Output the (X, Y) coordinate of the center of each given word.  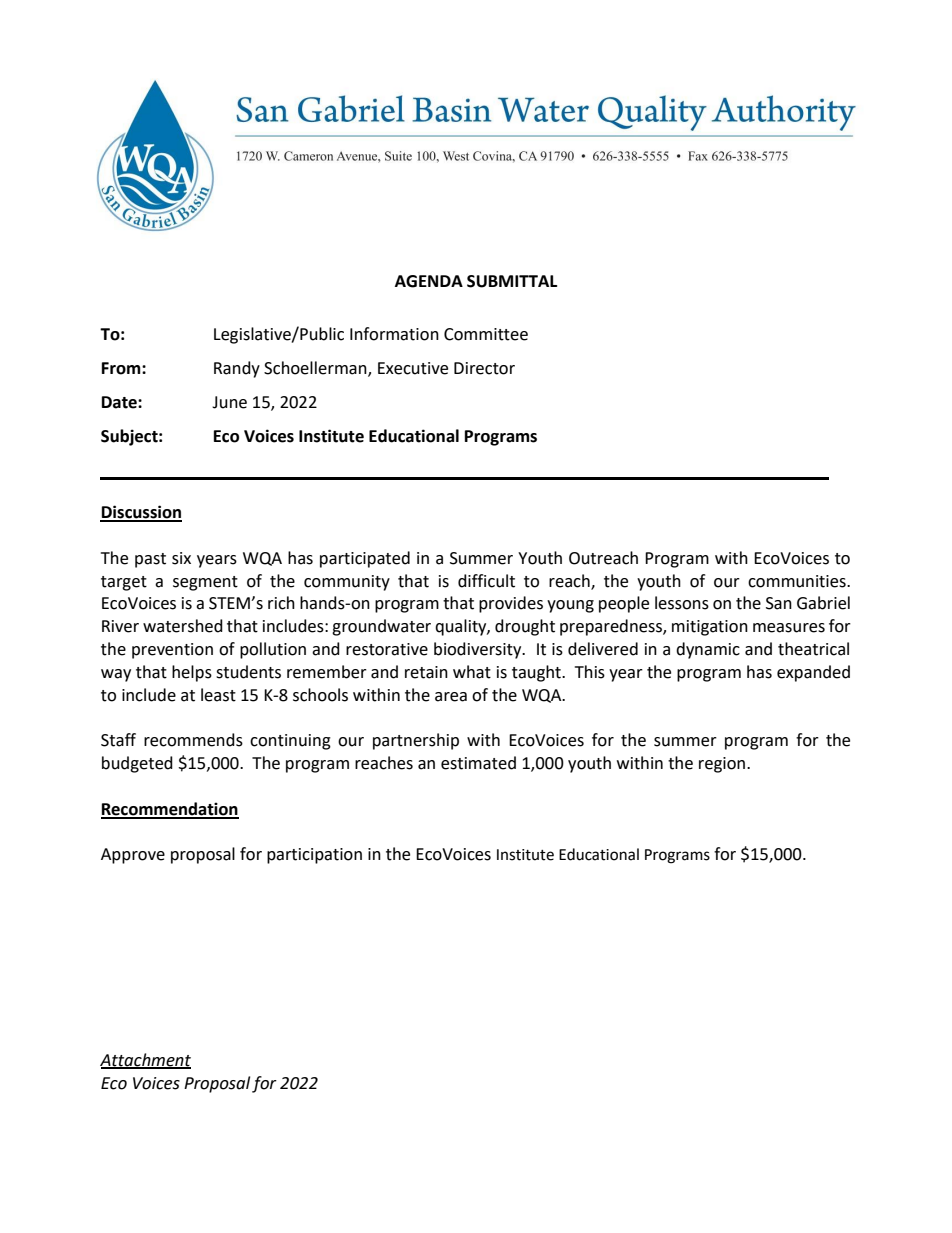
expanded (813, 673)
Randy (237, 369)
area (451, 697)
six (181, 558)
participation (314, 856)
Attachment (145, 1060)
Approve (133, 856)
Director (484, 368)
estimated (478, 763)
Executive (413, 368)
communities (798, 581)
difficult (486, 581)
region (722, 765)
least (218, 695)
